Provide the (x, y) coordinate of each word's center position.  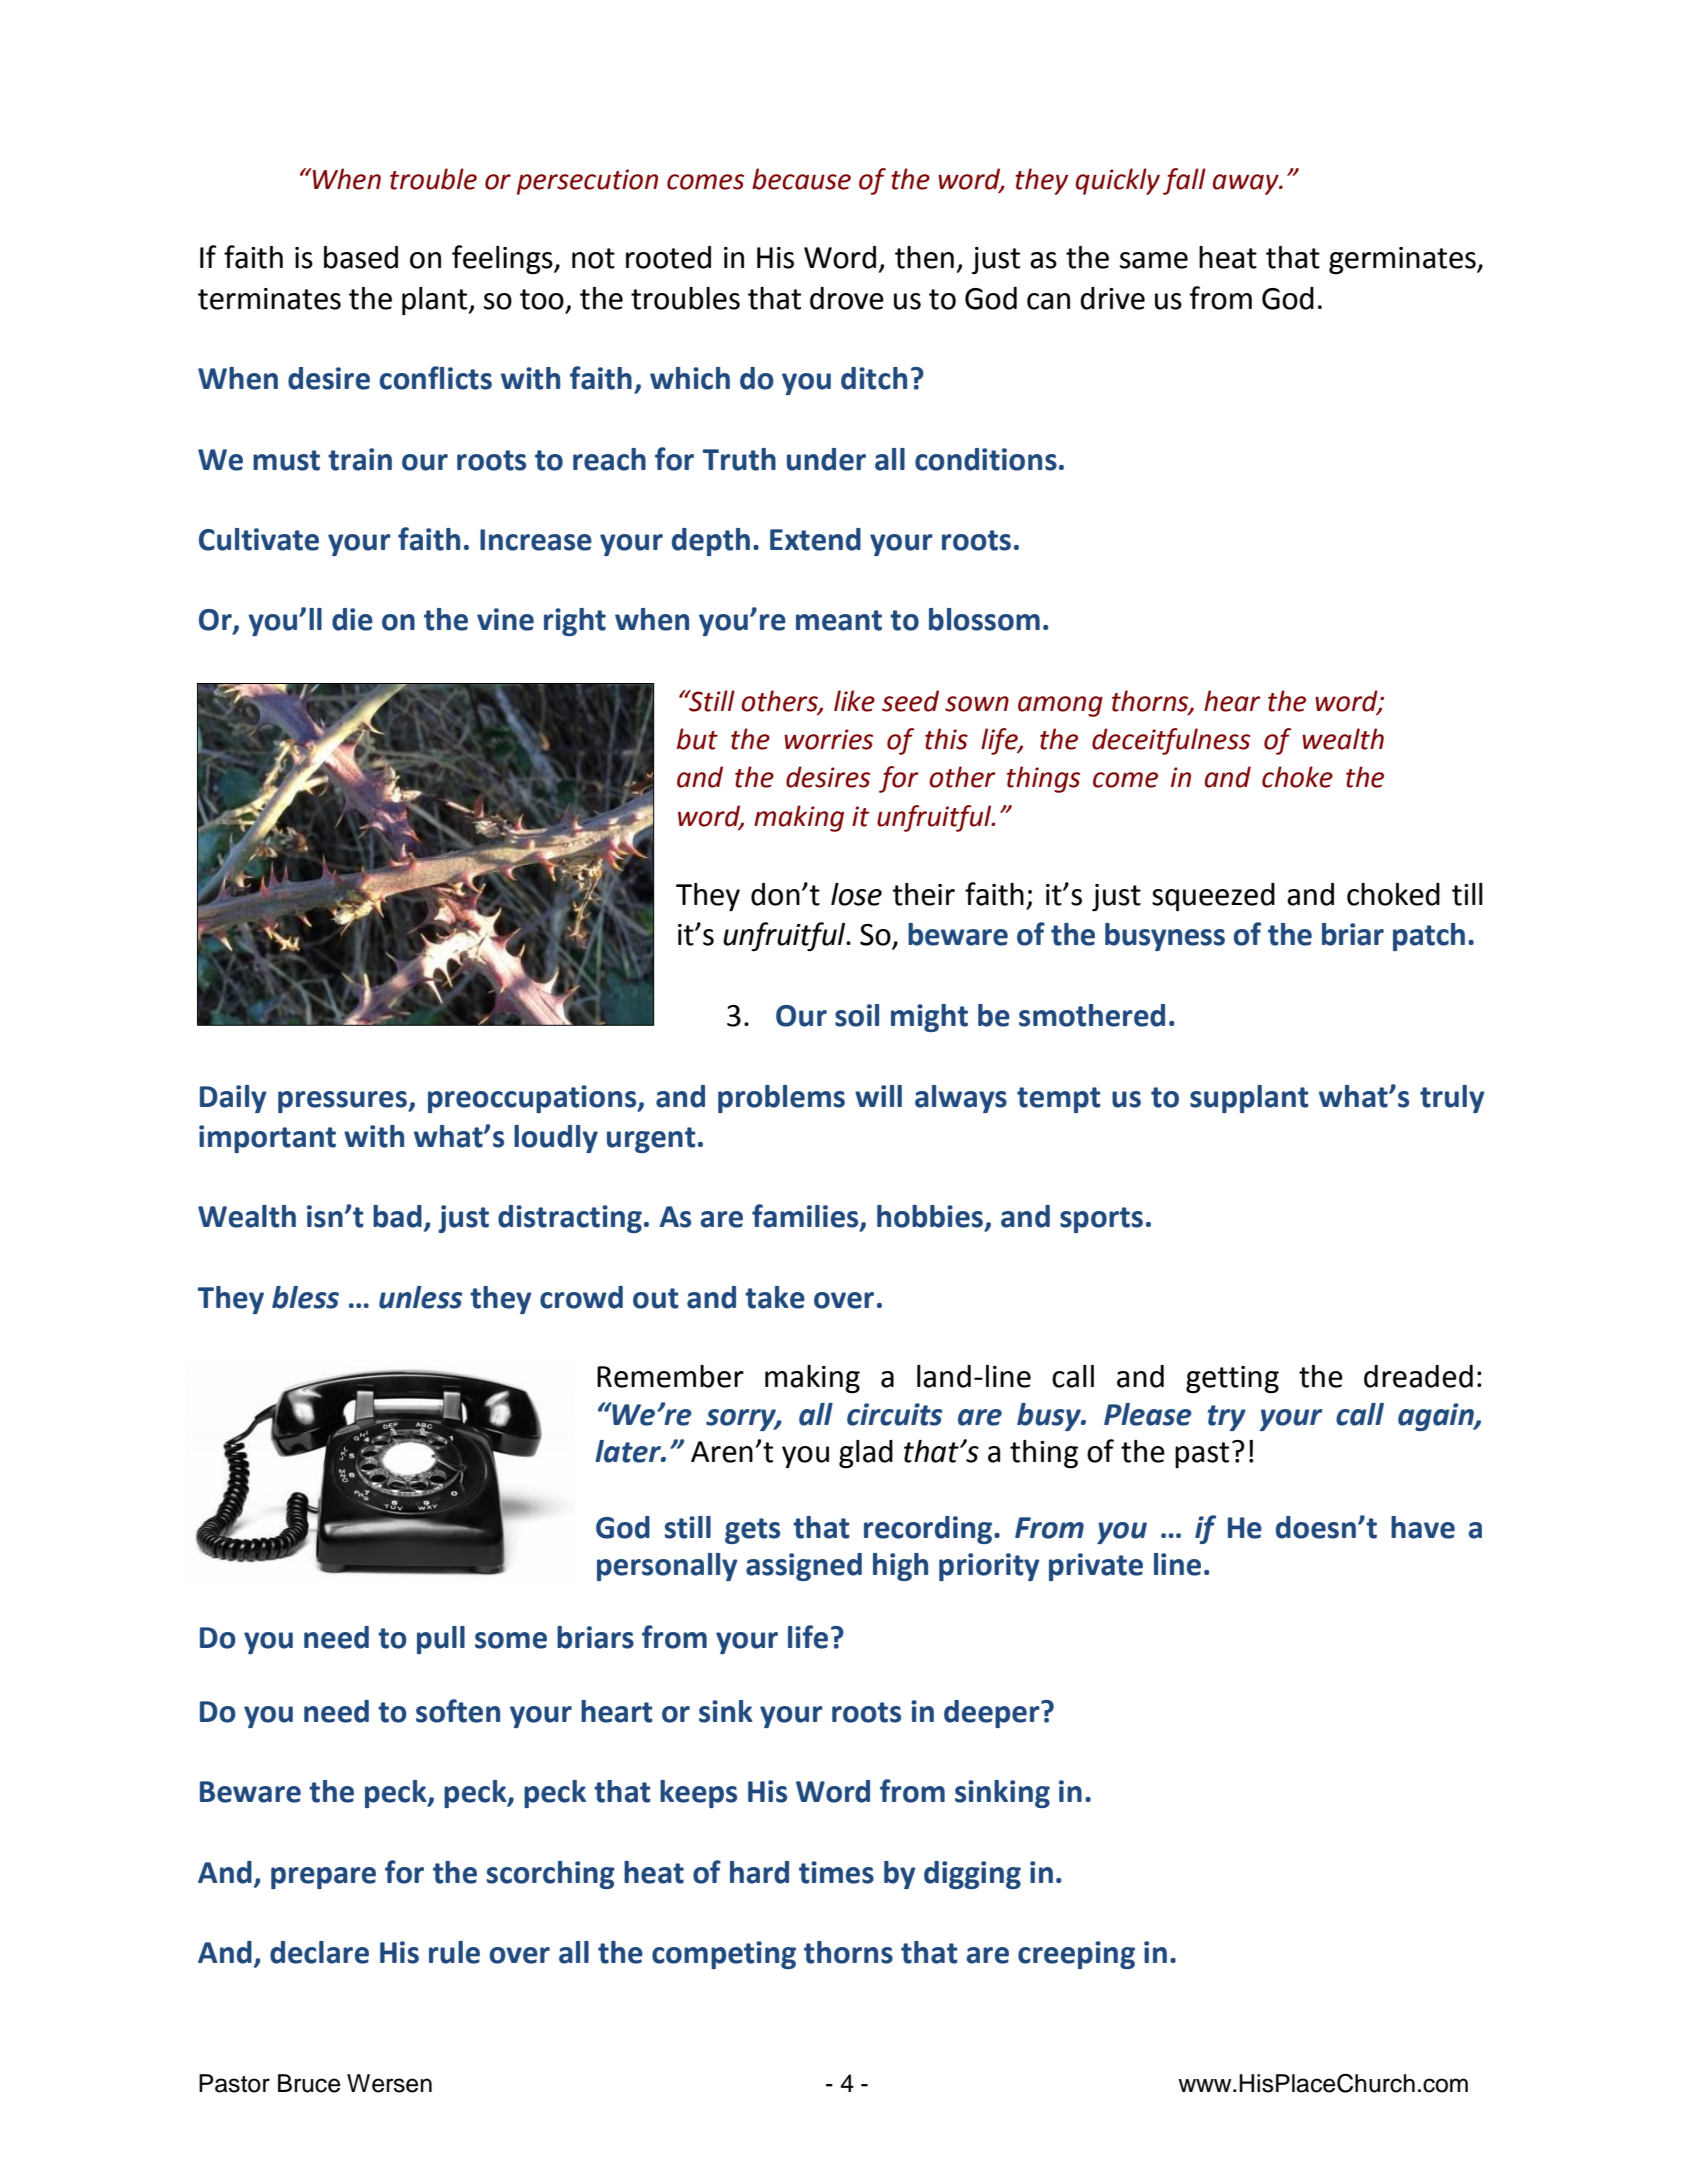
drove (847, 298)
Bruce (309, 2083)
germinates (1403, 261)
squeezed (1213, 897)
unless (420, 1297)
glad (866, 1454)
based (361, 257)
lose (856, 894)
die (352, 619)
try (1227, 1418)
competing (724, 1955)
